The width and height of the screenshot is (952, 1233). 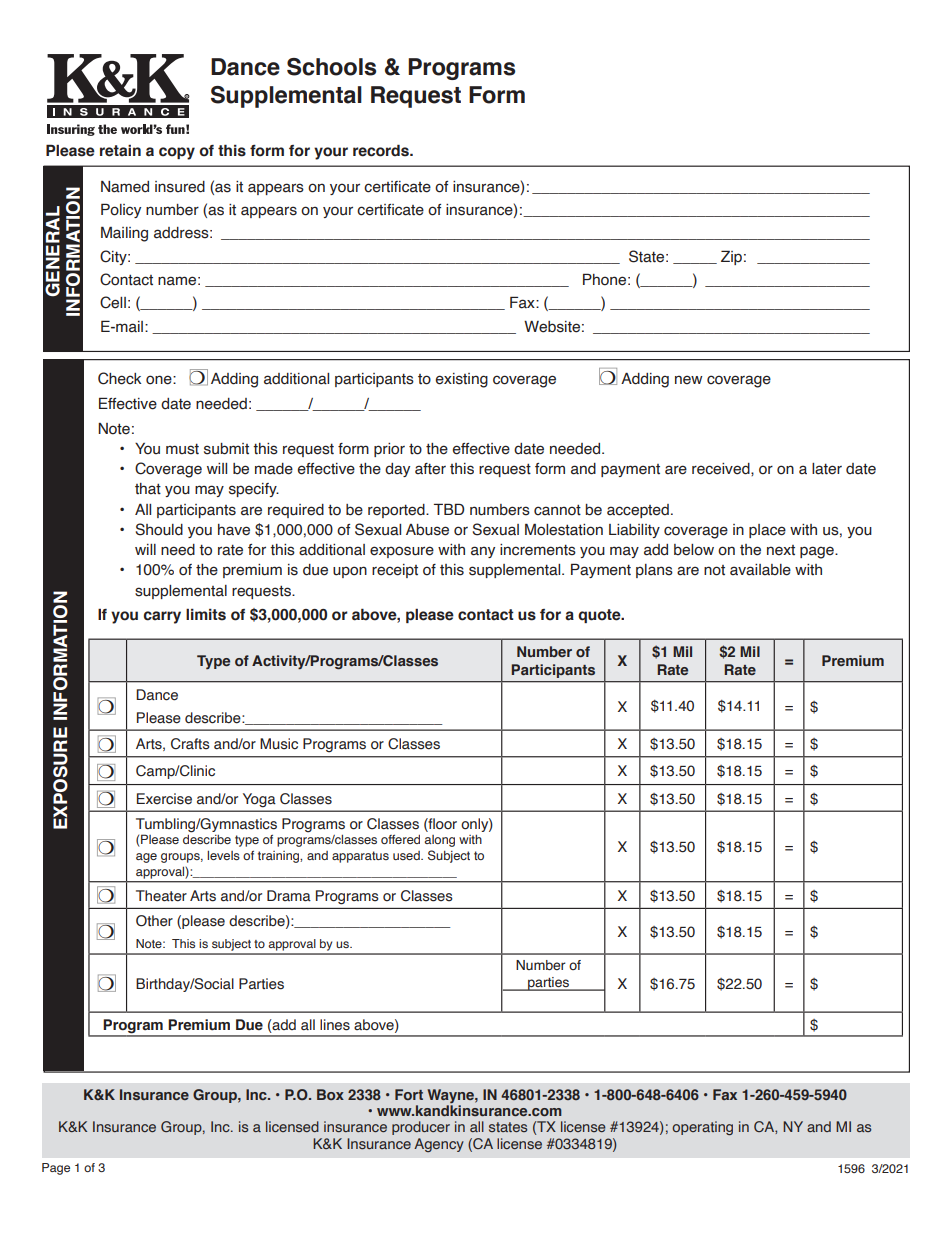 What do you see at coordinates (206, 615) in the screenshot?
I see `limits` at bounding box center [206, 615].
